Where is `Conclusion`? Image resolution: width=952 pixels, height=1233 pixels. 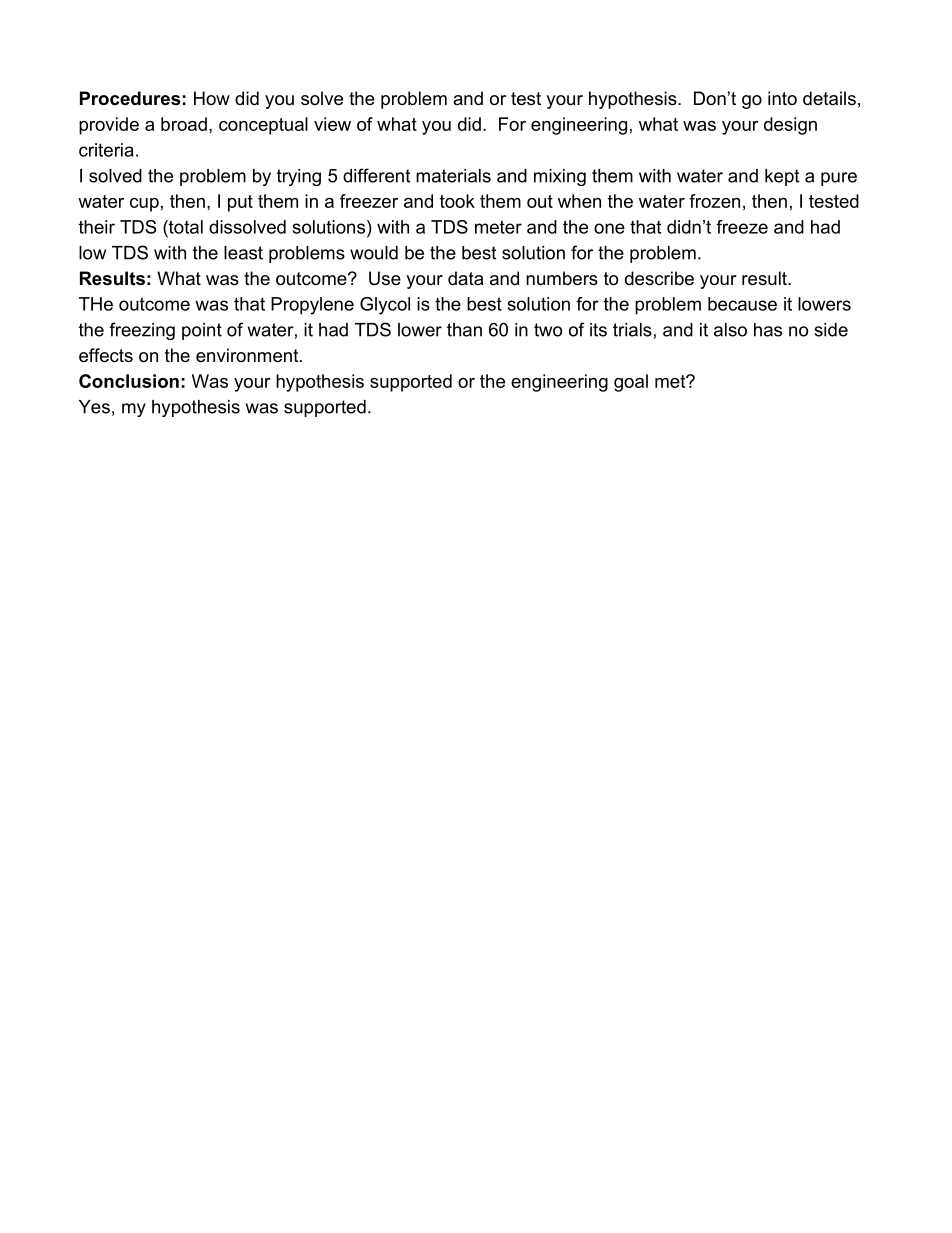 Conclusion is located at coordinates (129, 381).
